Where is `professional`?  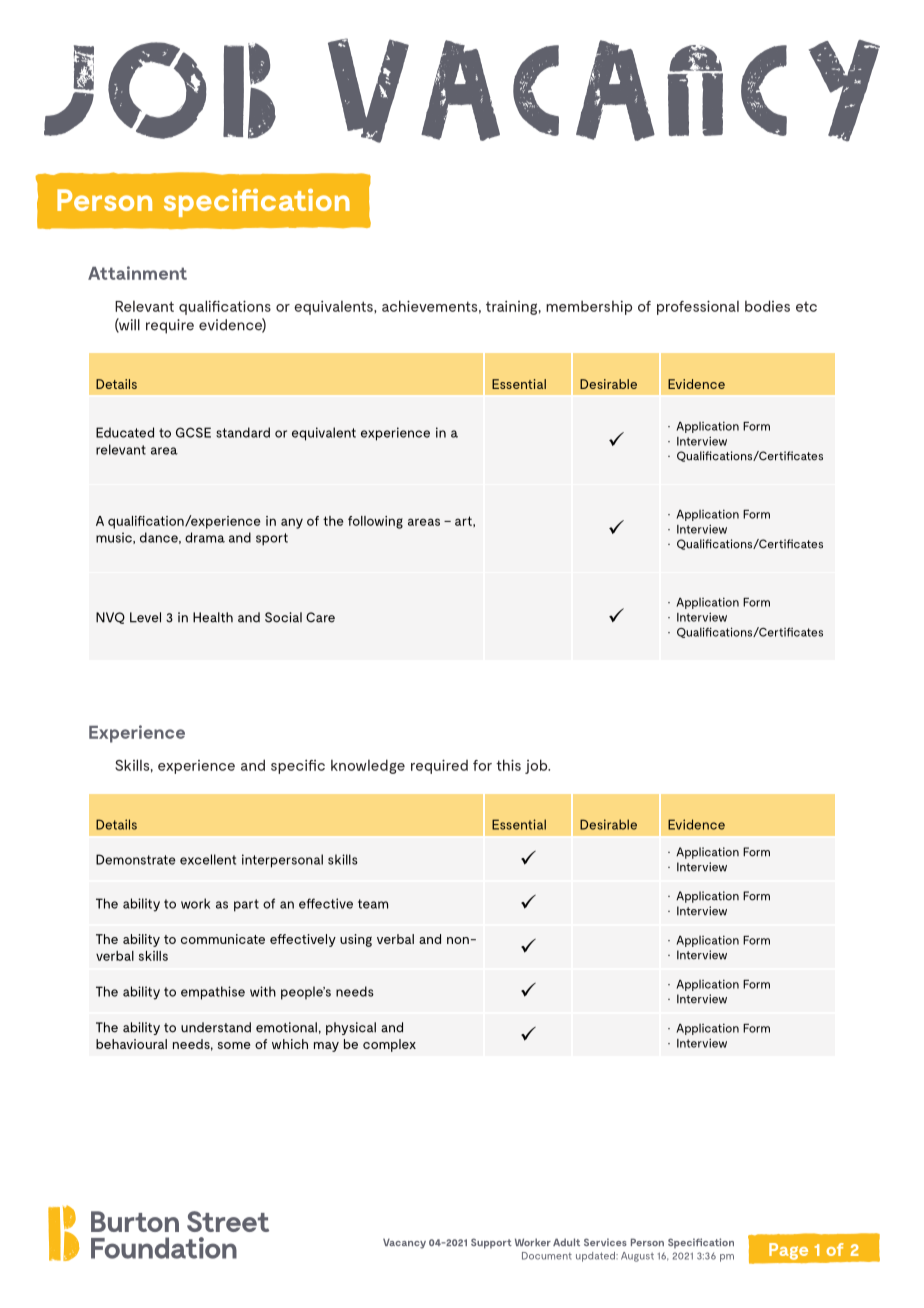
professional is located at coordinates (698, 307).
